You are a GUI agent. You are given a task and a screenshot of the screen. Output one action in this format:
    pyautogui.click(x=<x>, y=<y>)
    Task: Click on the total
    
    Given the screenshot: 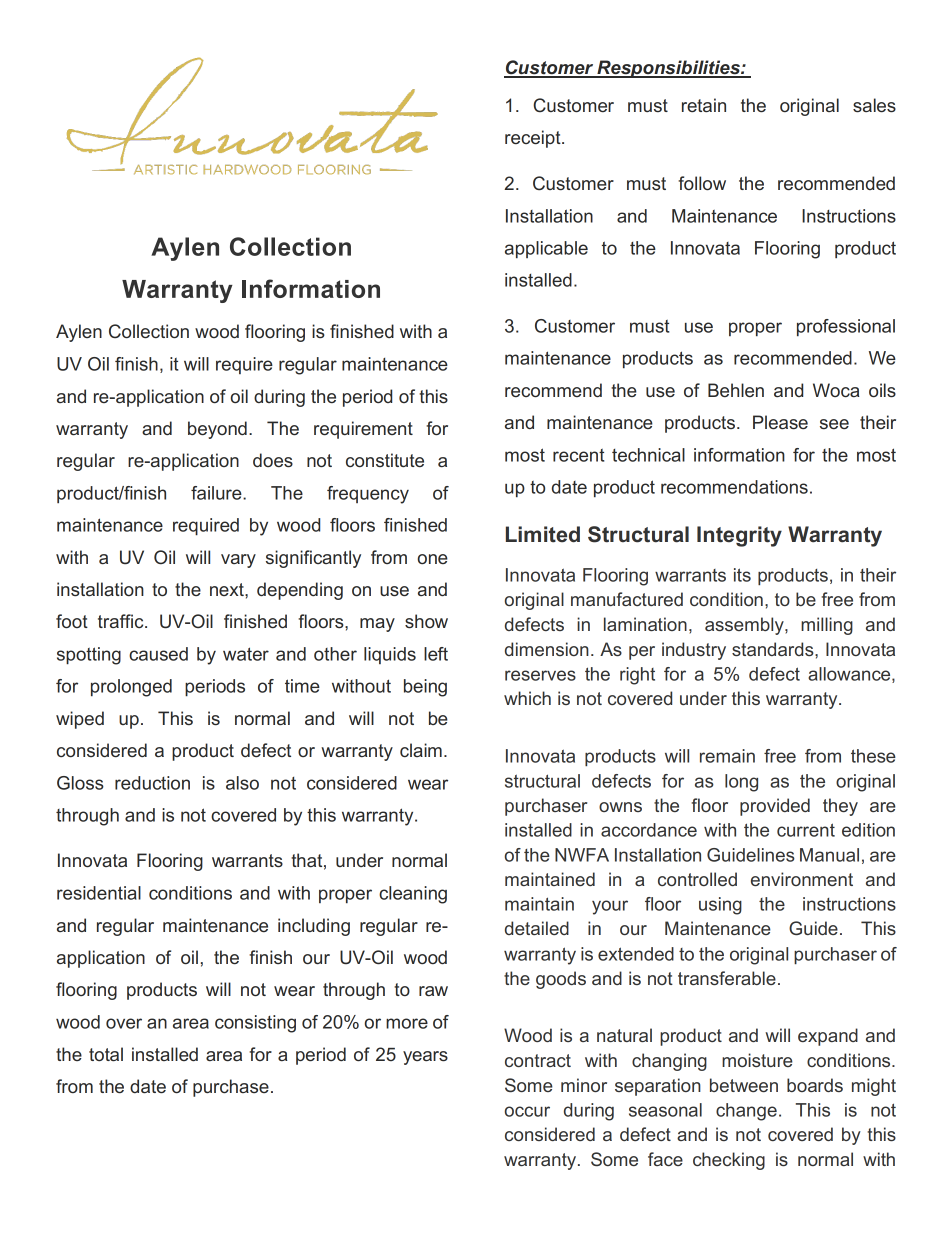 What is the action you would take?
    pyautogui.click(x=106, y=1054)
